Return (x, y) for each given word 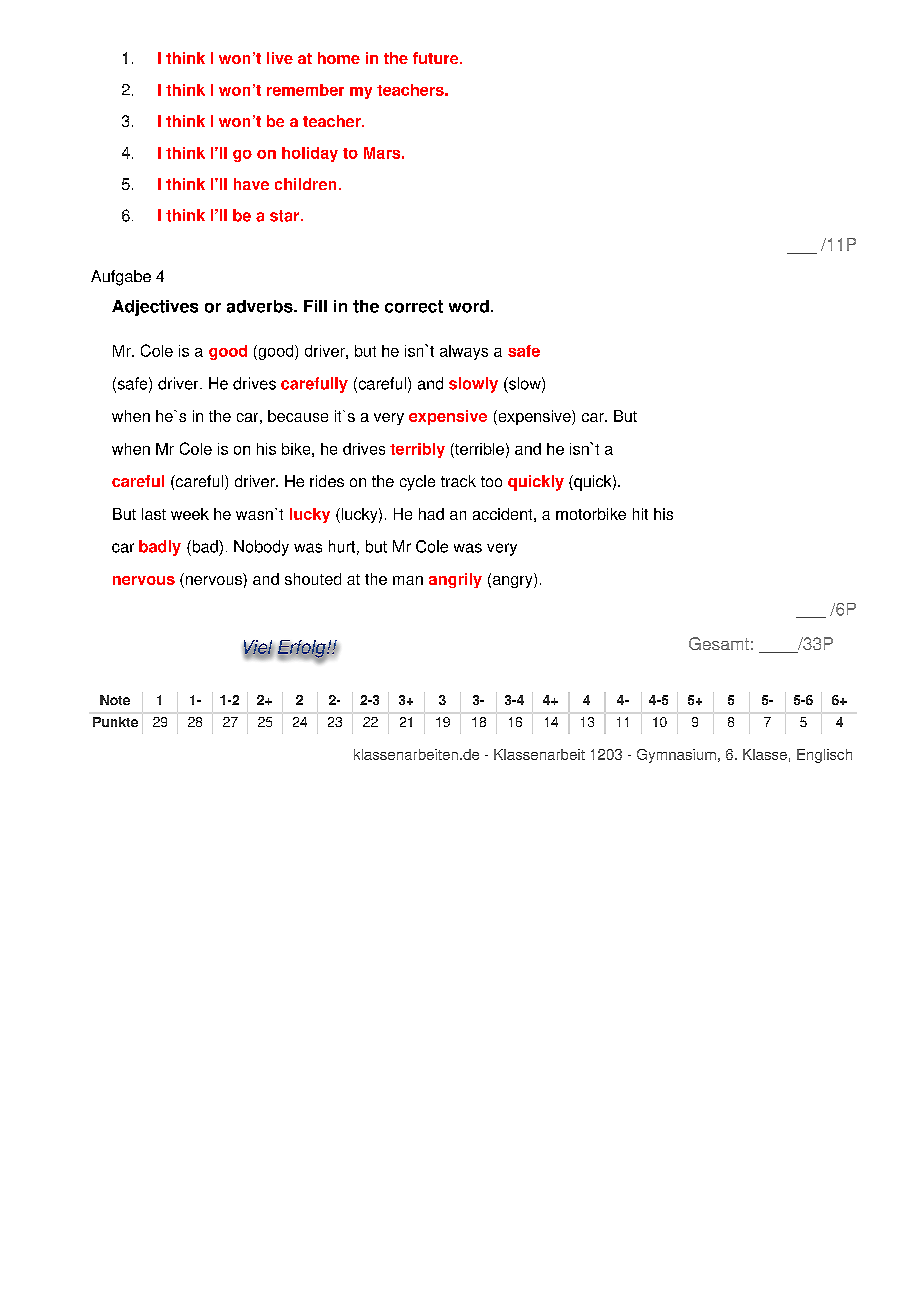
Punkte (115, 722)
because (298, 416)
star (286, 216)
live (280, 58)
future (437, 58)
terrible (478, 449)
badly (160, 548)
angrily (455, 580)
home (339, 58)
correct (414, 306)
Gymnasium (676, 756)
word (469, 306)
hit (640, 514)
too (491, 481)
